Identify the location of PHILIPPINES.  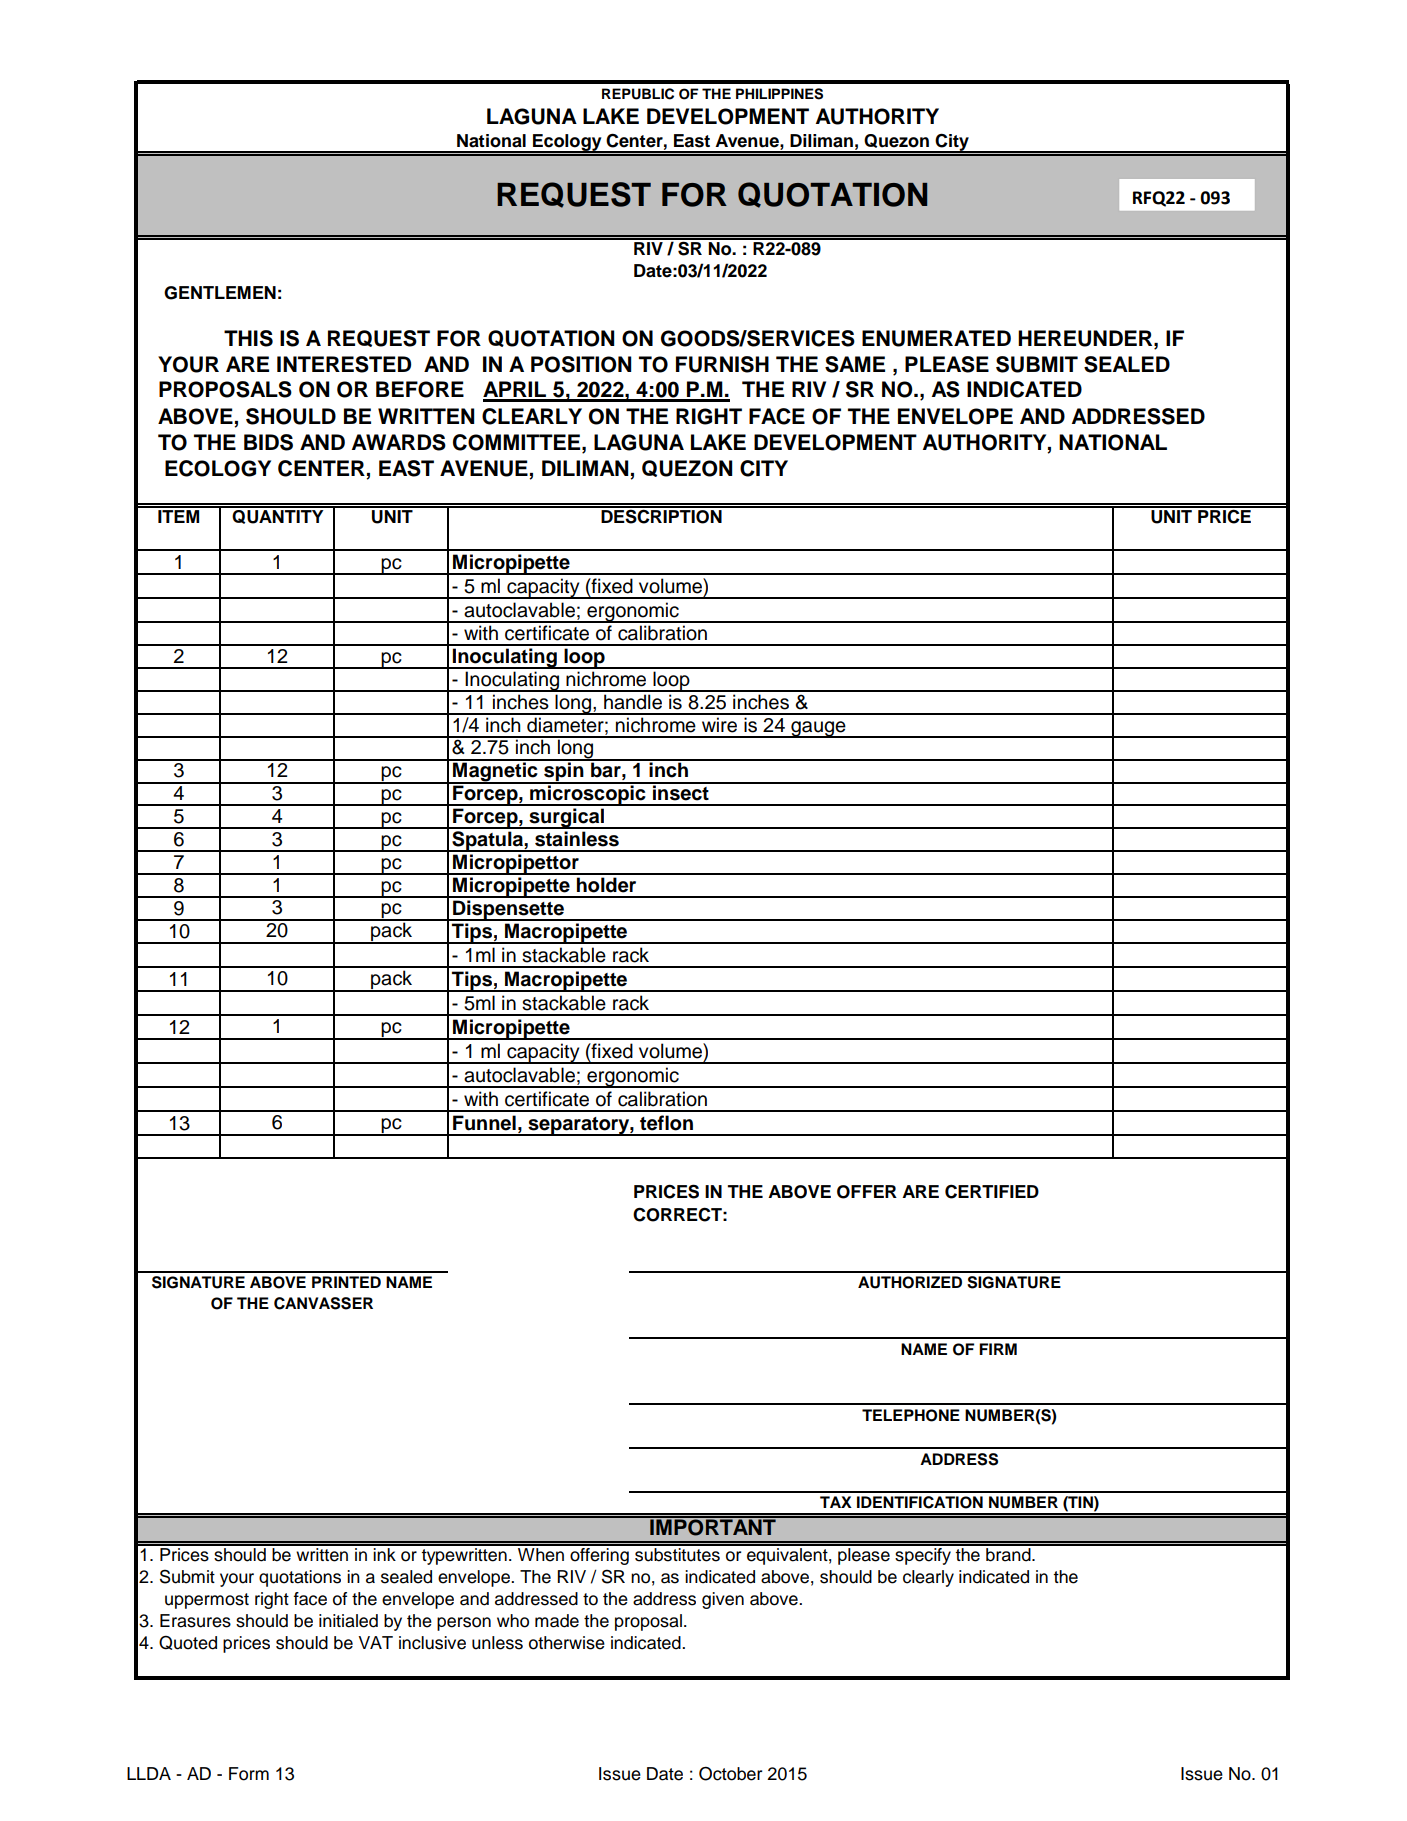
(779, 94).
